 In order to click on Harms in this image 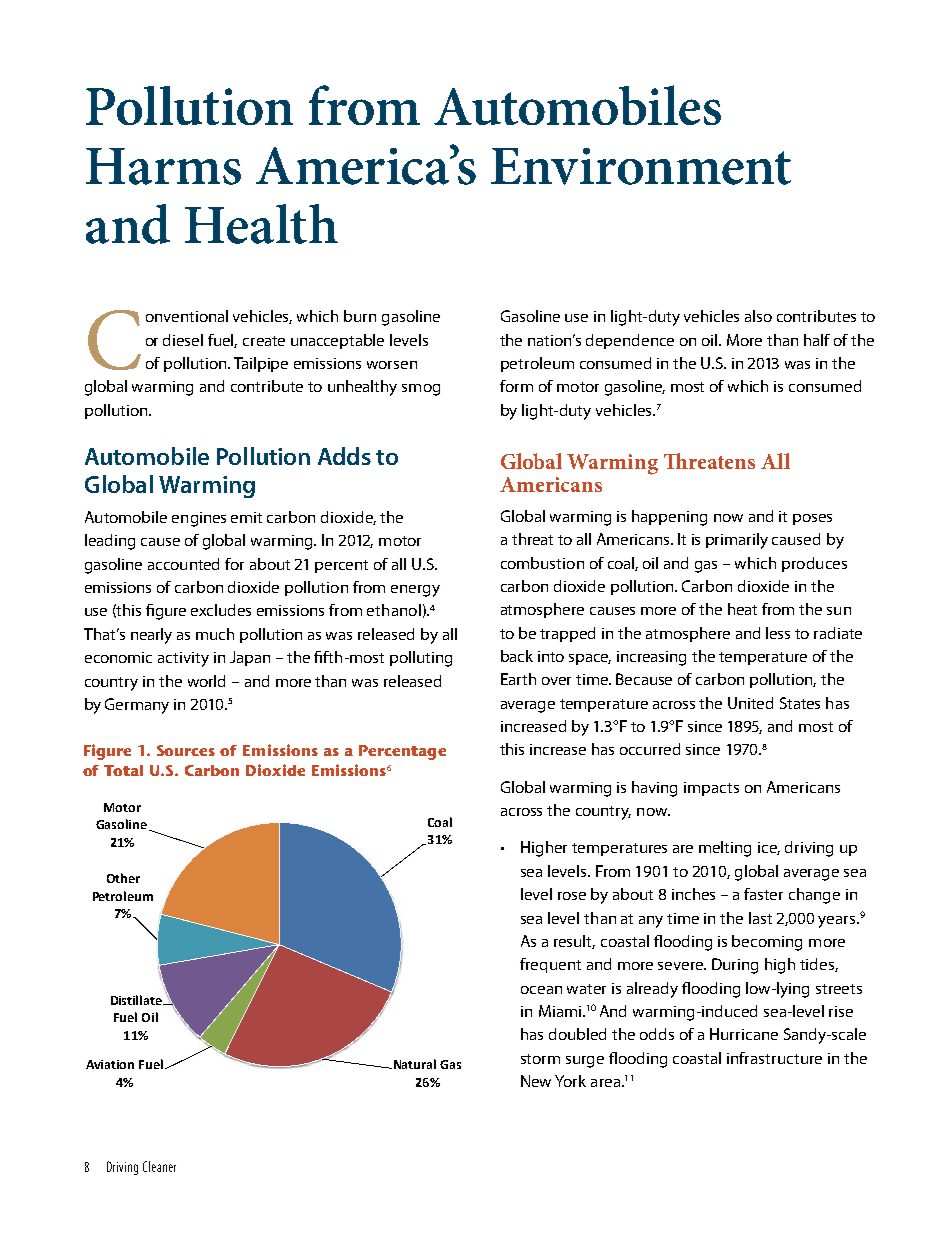, I will do `click(163, 166)`.
